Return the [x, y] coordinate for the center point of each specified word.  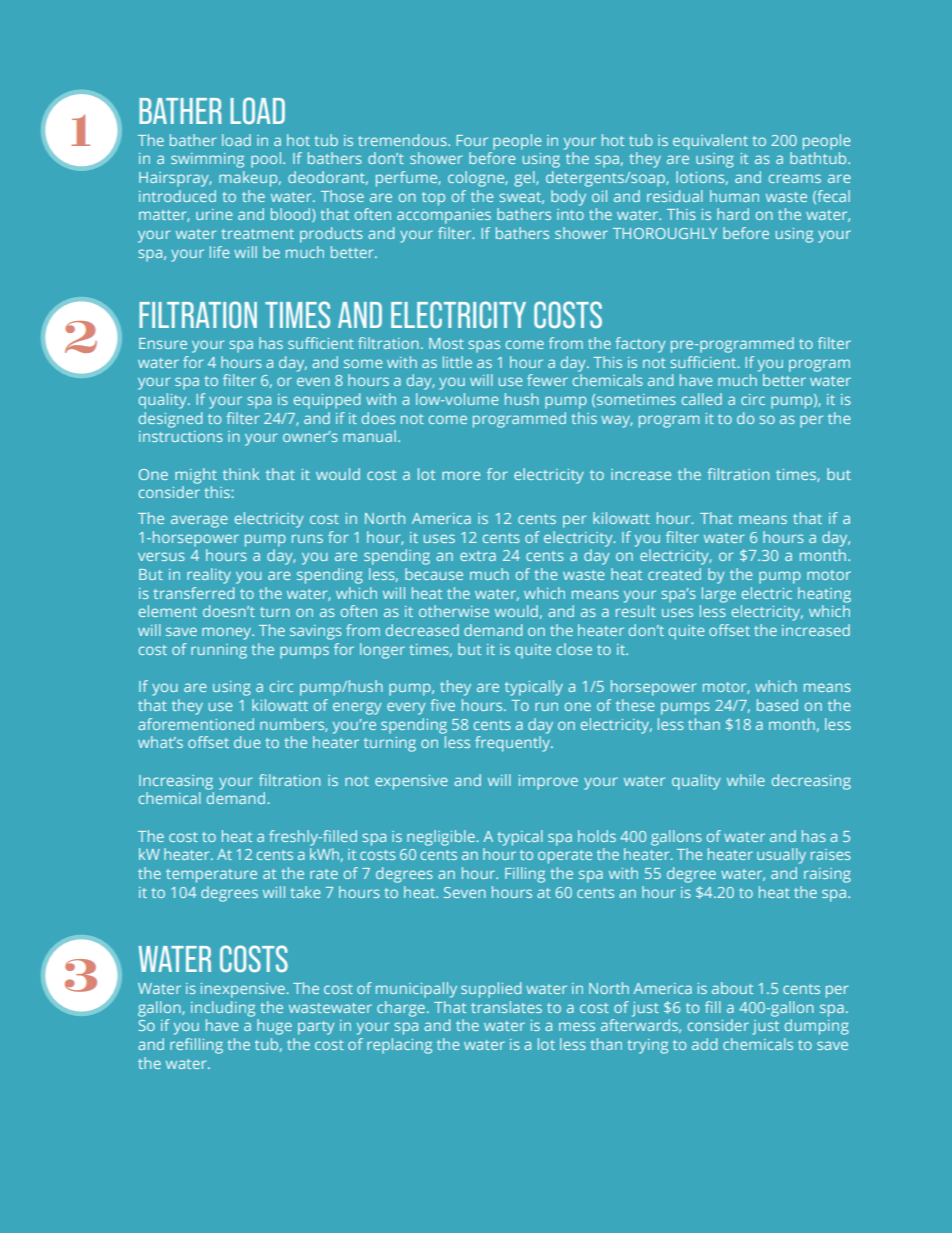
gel [525, 179]
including [223, 1009]
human [734, 196]
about [732, 988]
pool [266, 160]
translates [506, 1007]
